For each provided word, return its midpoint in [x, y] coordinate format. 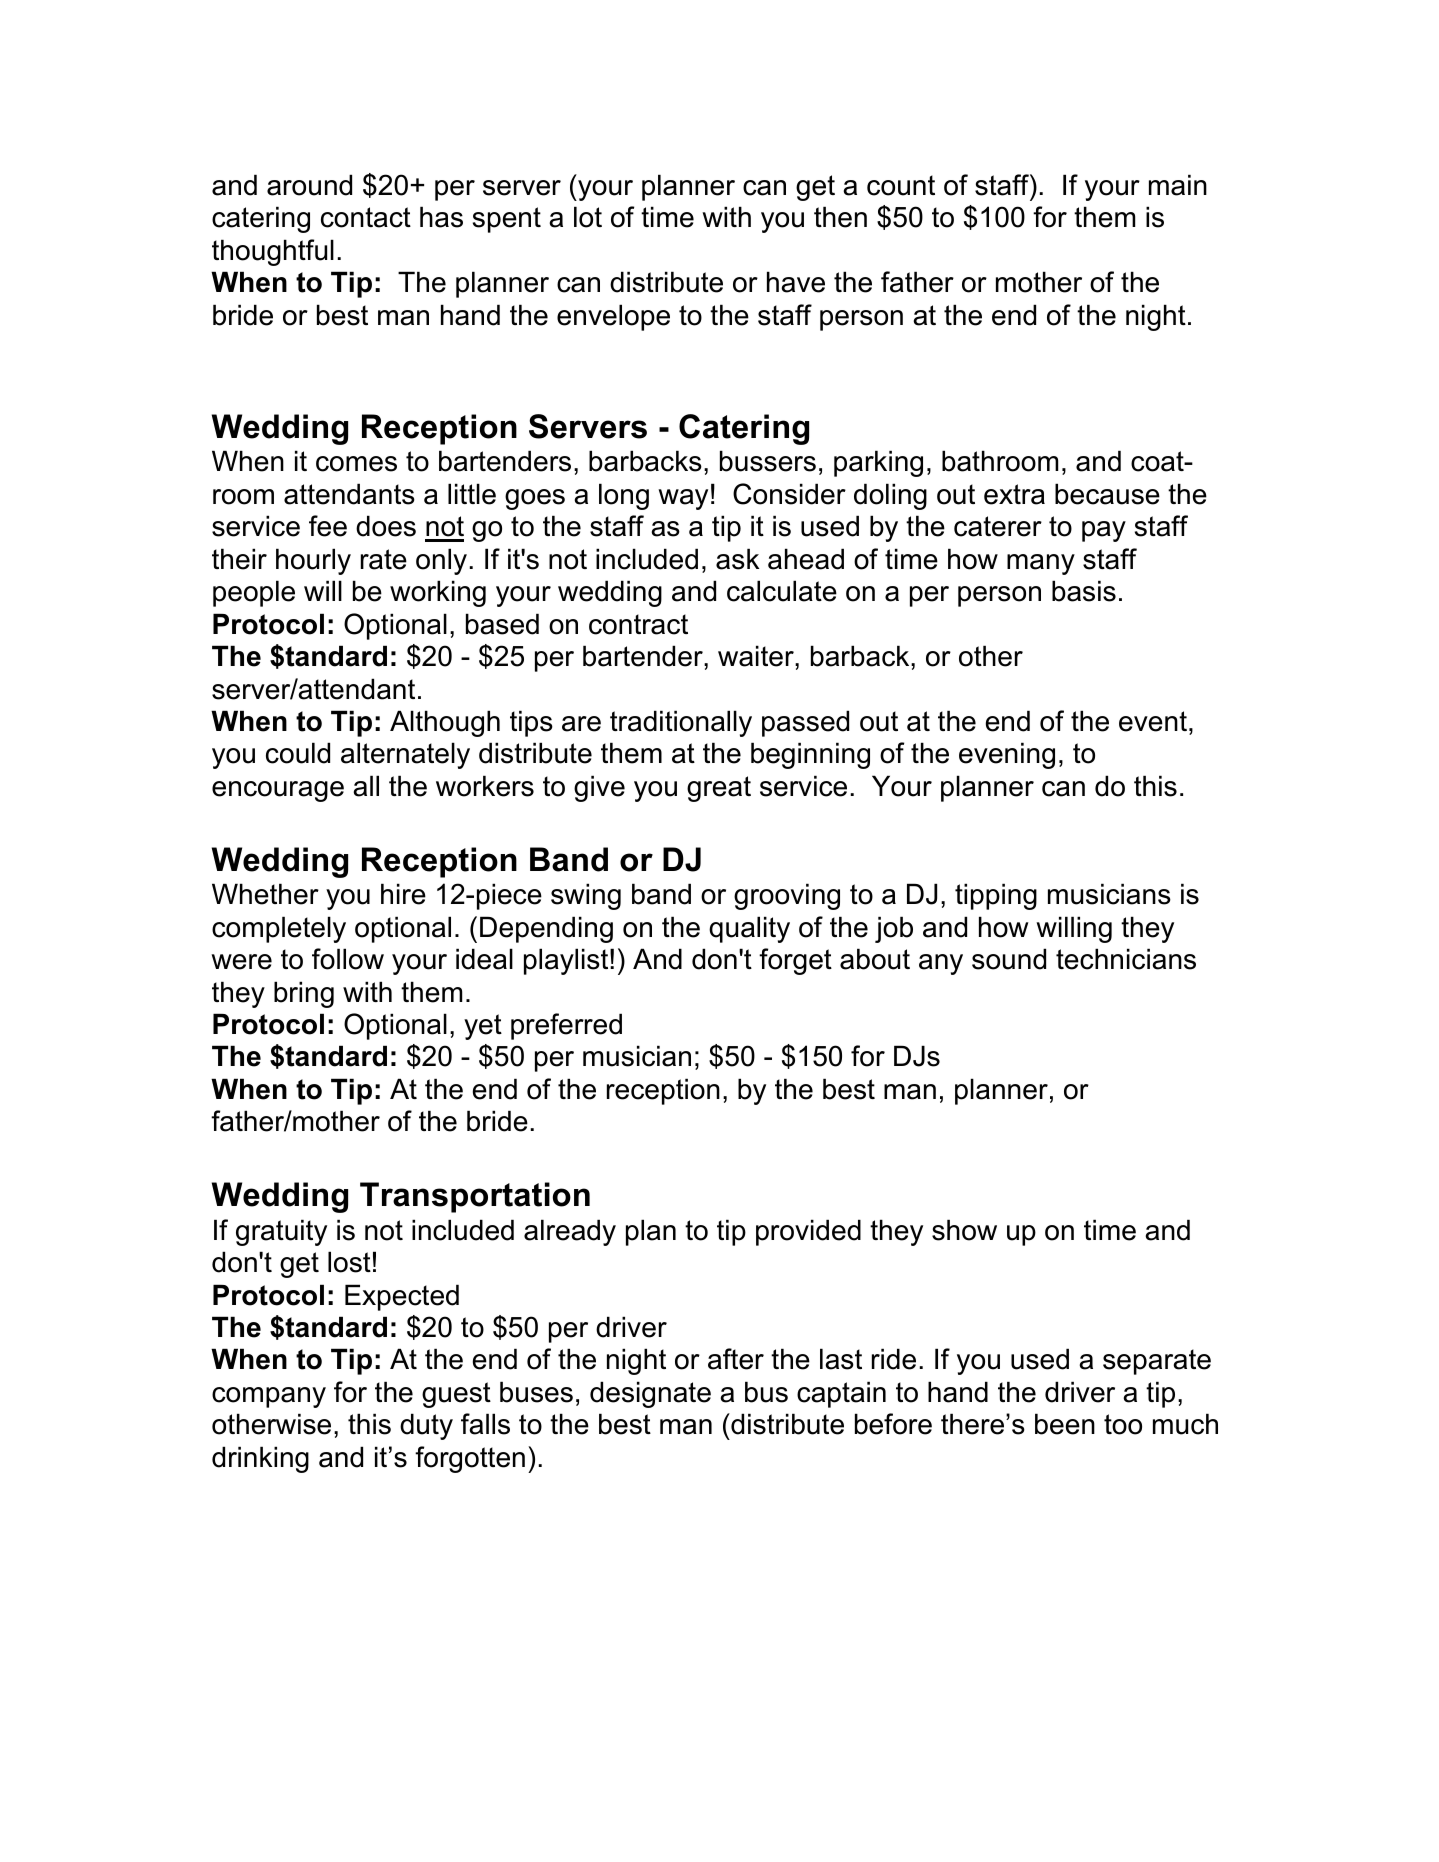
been [1065, 1424]
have [796, 282]
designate [650, 1394]
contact [366, 217]
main [1178, 185]
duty [426, 1426]
